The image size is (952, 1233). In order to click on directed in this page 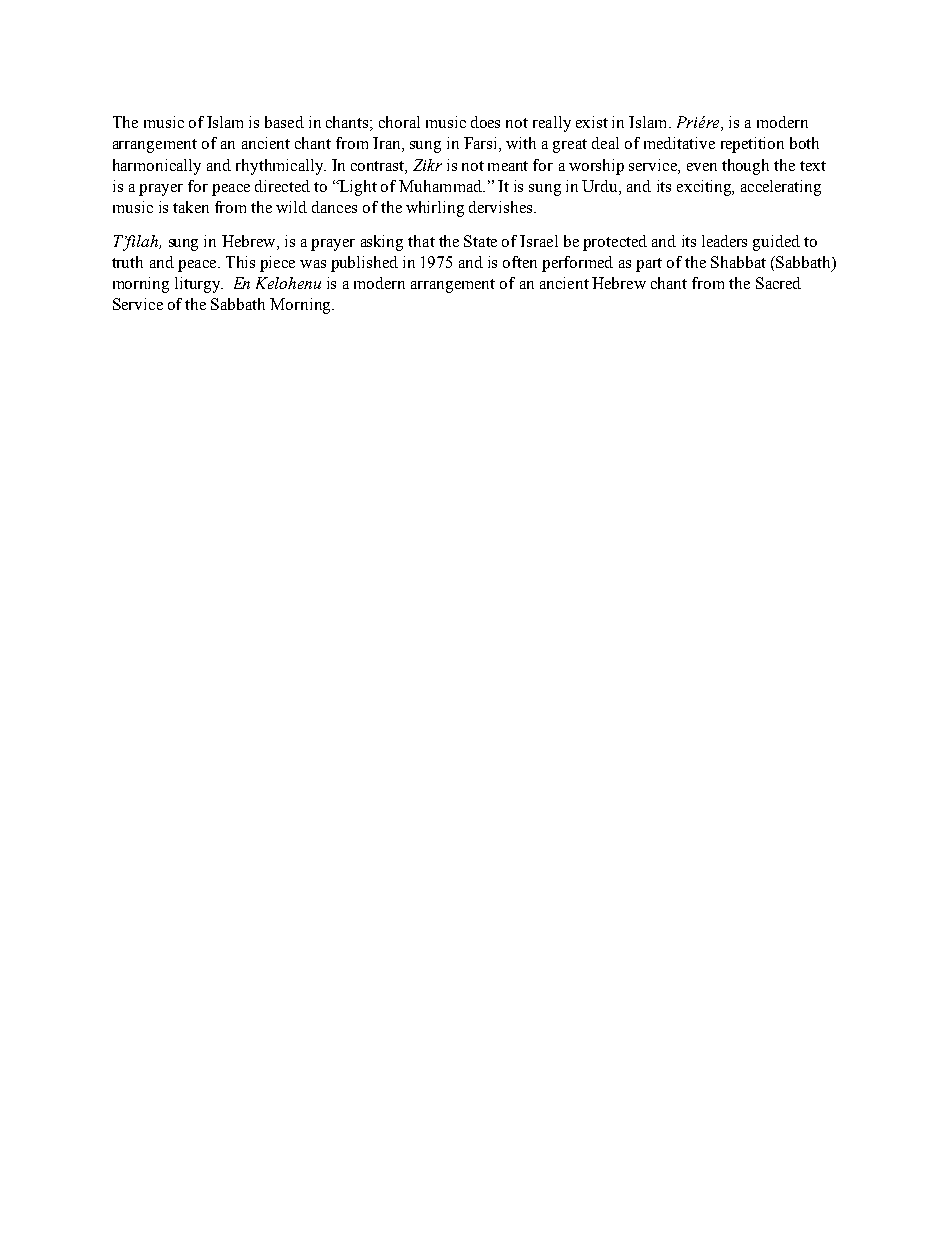, I will do `click(282, 186)`.
